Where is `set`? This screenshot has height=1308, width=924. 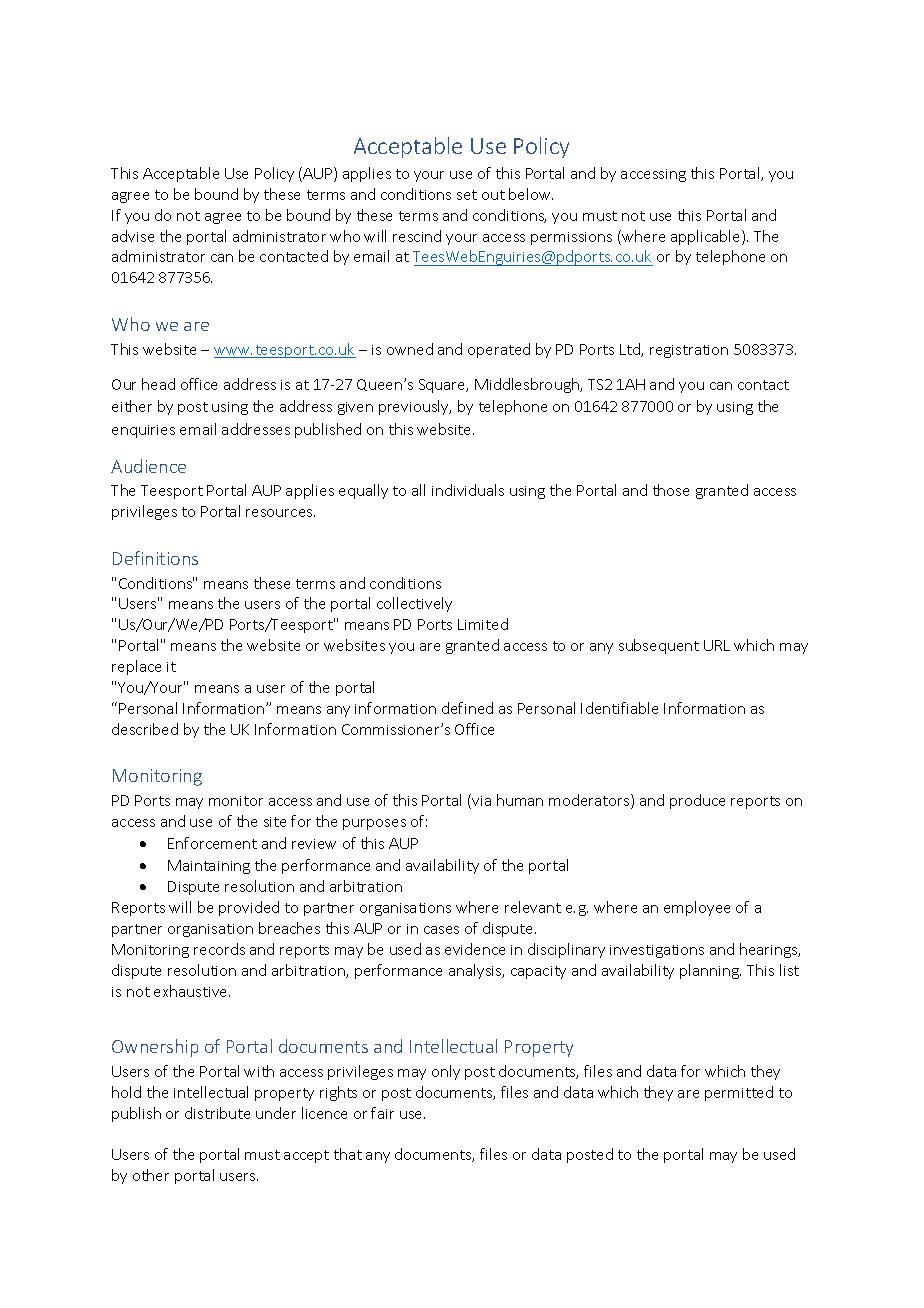 set is located at coordinates (467, 195).
